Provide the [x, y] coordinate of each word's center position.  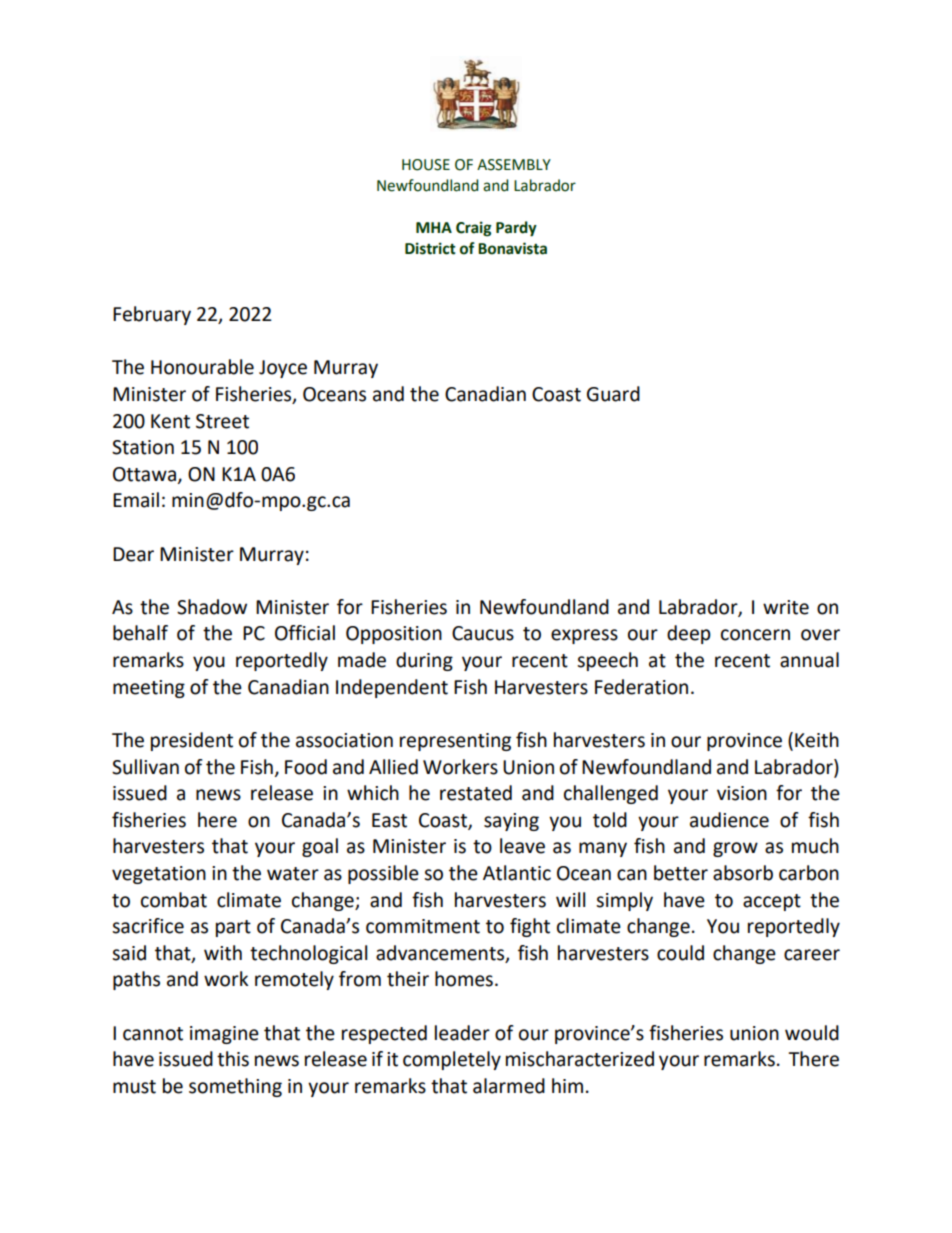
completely [452, 1060]
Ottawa [144, 474]
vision [742, 793]
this [233, 1059]
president [192, 741]
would [812, 1033]
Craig [474, 229]
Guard [613, 394]
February [152, 315]
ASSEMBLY [514, 165]
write [786, 607]
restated [476, 793]
